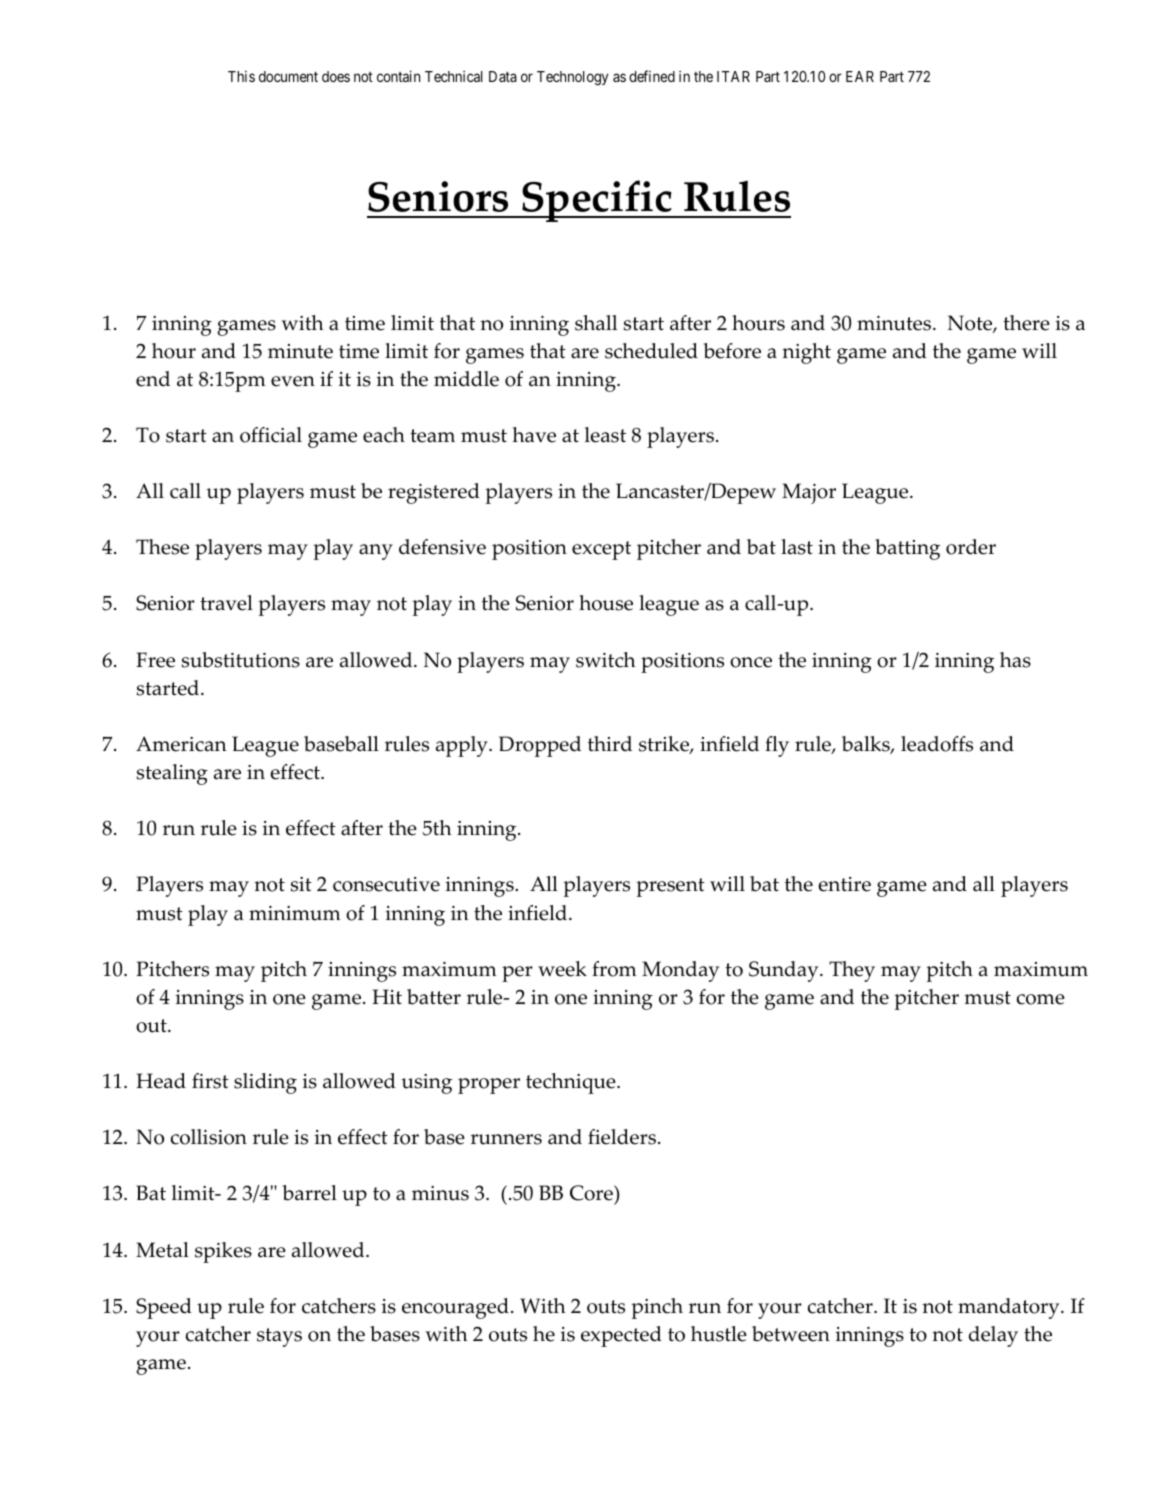 The width and height of the screenshot is (1158, 1499). What do you see at coordinates (279, 1337) in the screenshot?
I see `stays` at bounding box center [279, 1337].
